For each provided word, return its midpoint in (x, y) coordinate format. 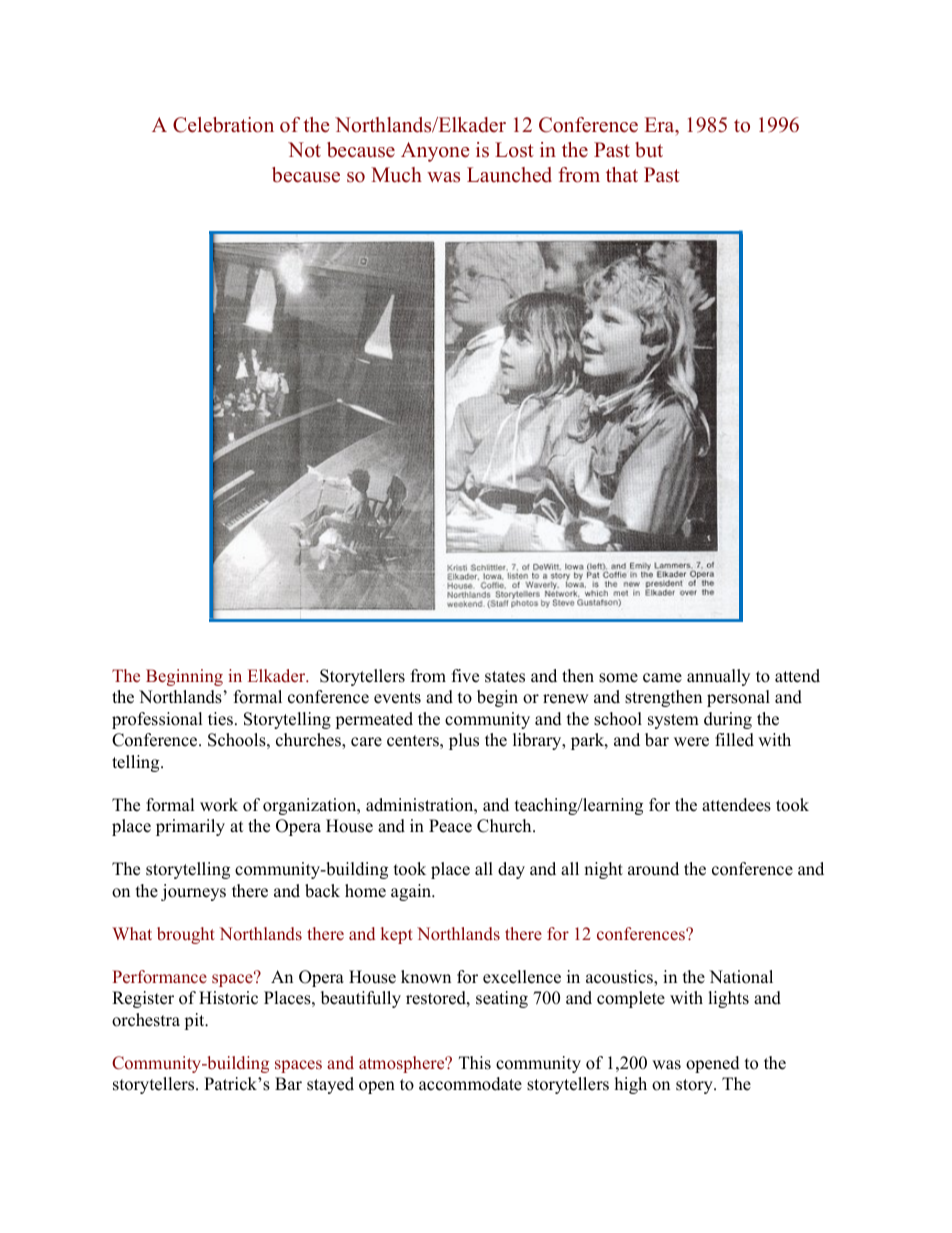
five (465, 676)
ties (220, 719)
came (662, 678)
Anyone (435, 152)
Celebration (223, 125)
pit (195, 1021)
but (649, 150)
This (475, 1063)
